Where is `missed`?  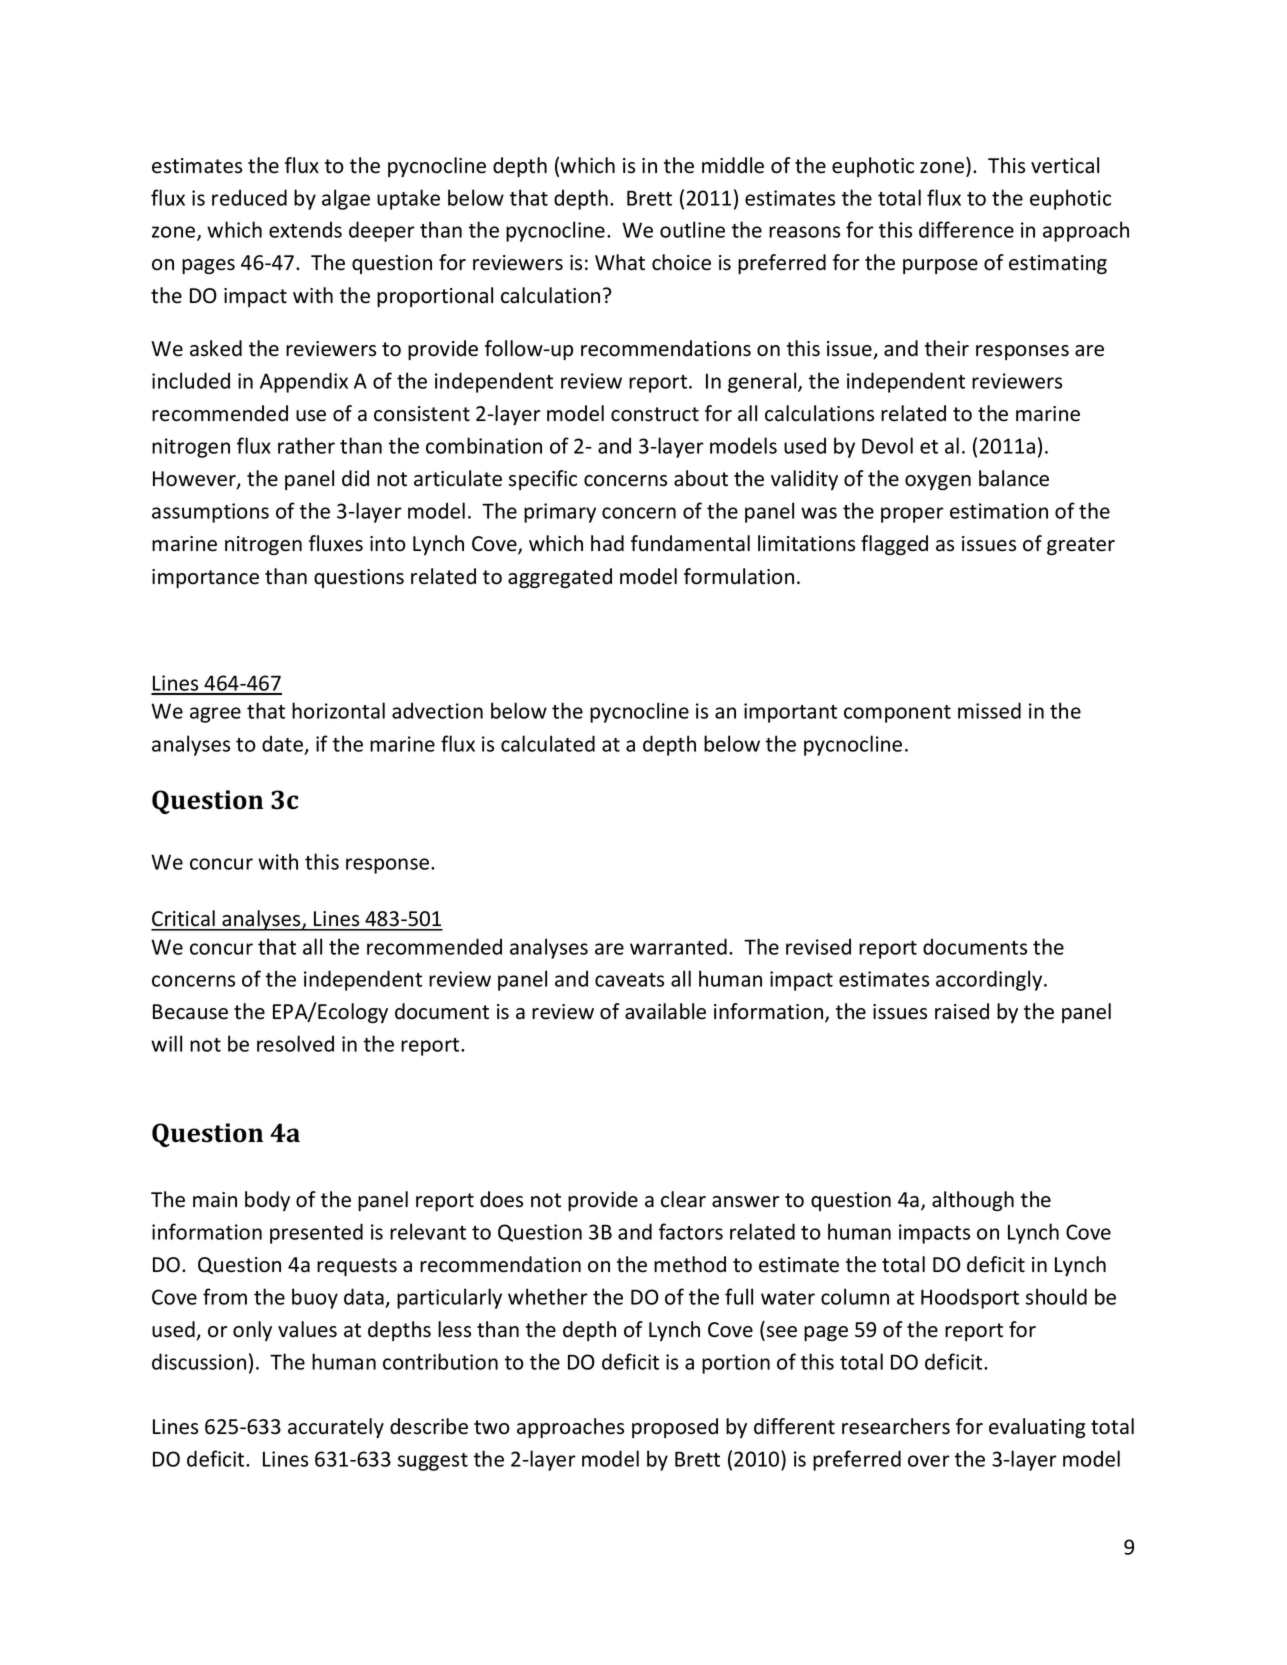 missed is located at coordinates (989, 710).
